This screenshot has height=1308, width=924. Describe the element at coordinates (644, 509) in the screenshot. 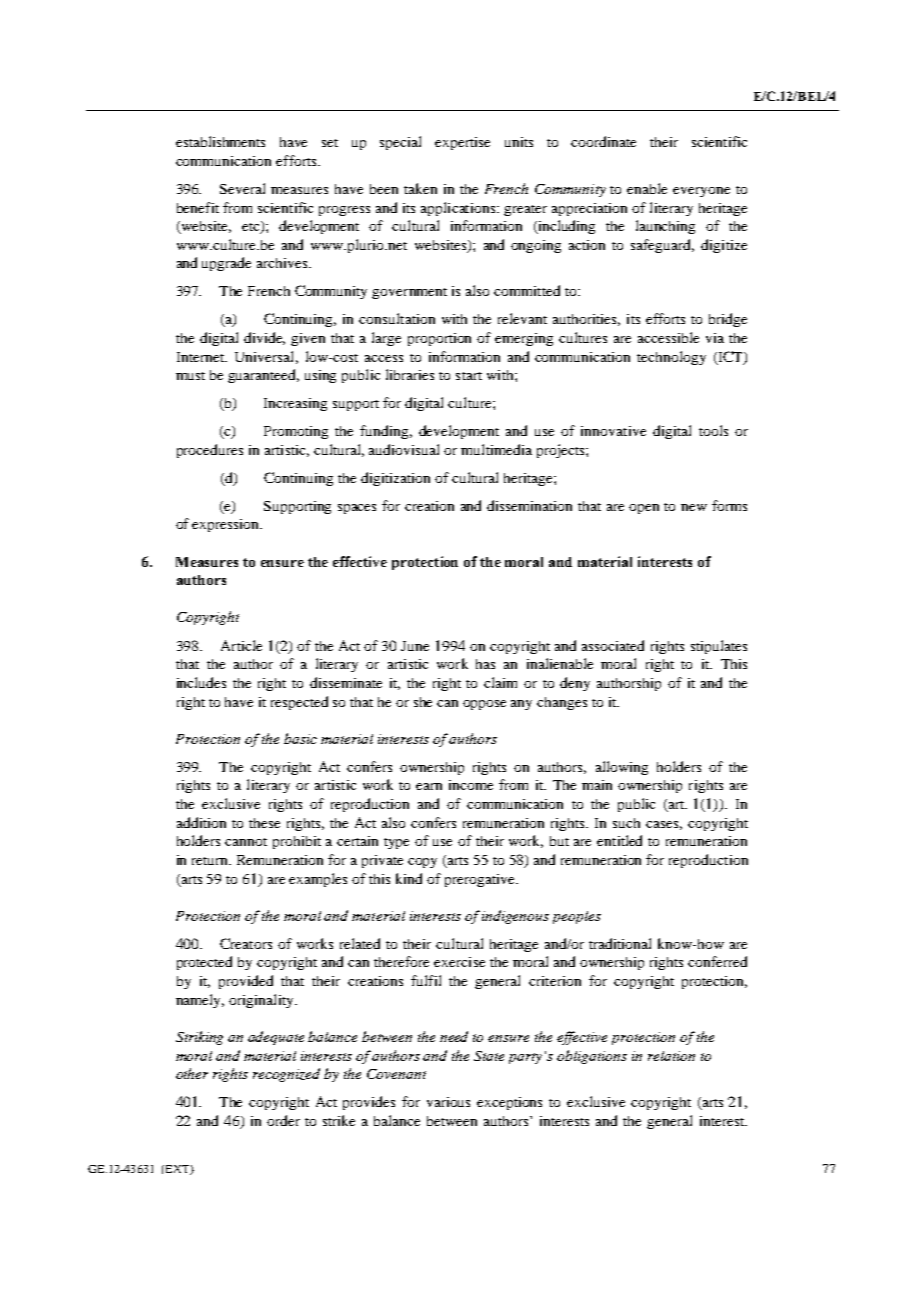

I see `open` at that location.
